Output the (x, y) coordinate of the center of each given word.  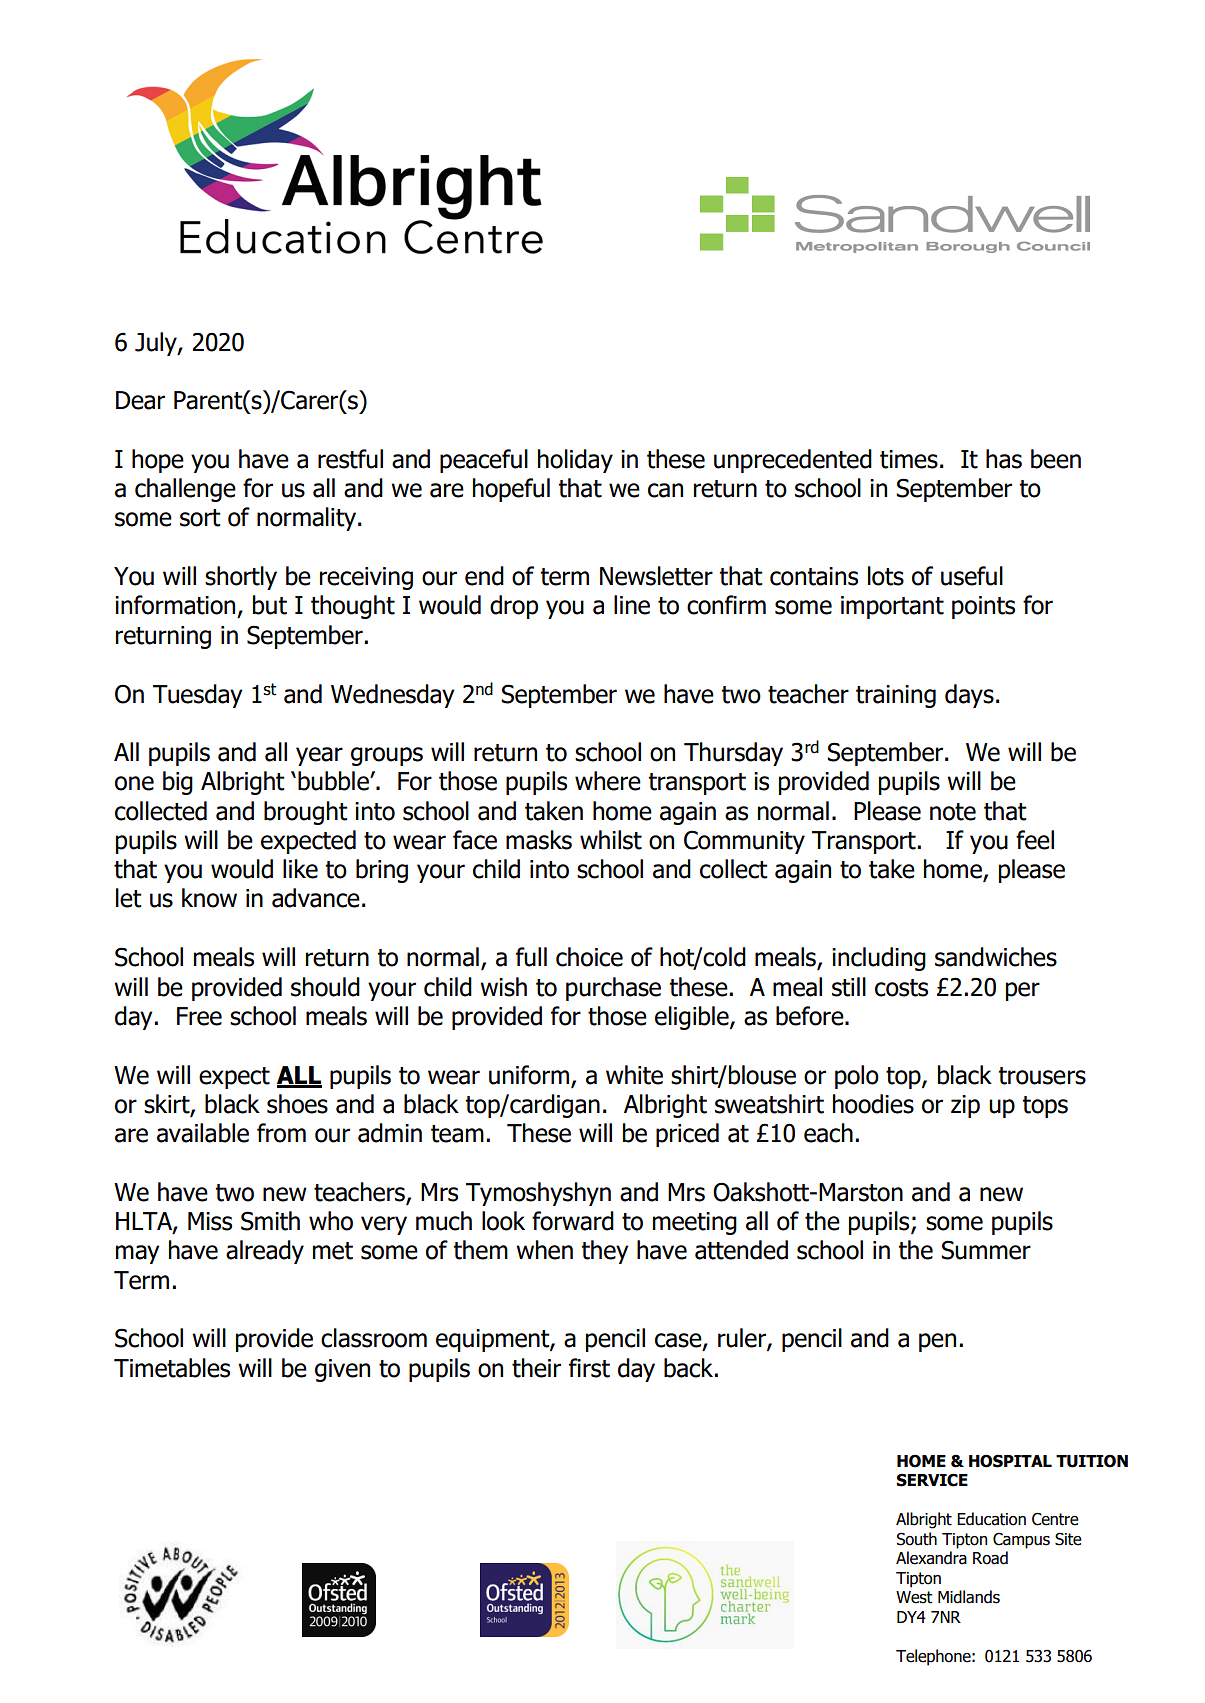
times (909, 459)
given (342, 1370)
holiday (575, 461)
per (1023, 991)
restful (350, 459)
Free (199, 1016)
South (917, 1539)
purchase (613, 989)
